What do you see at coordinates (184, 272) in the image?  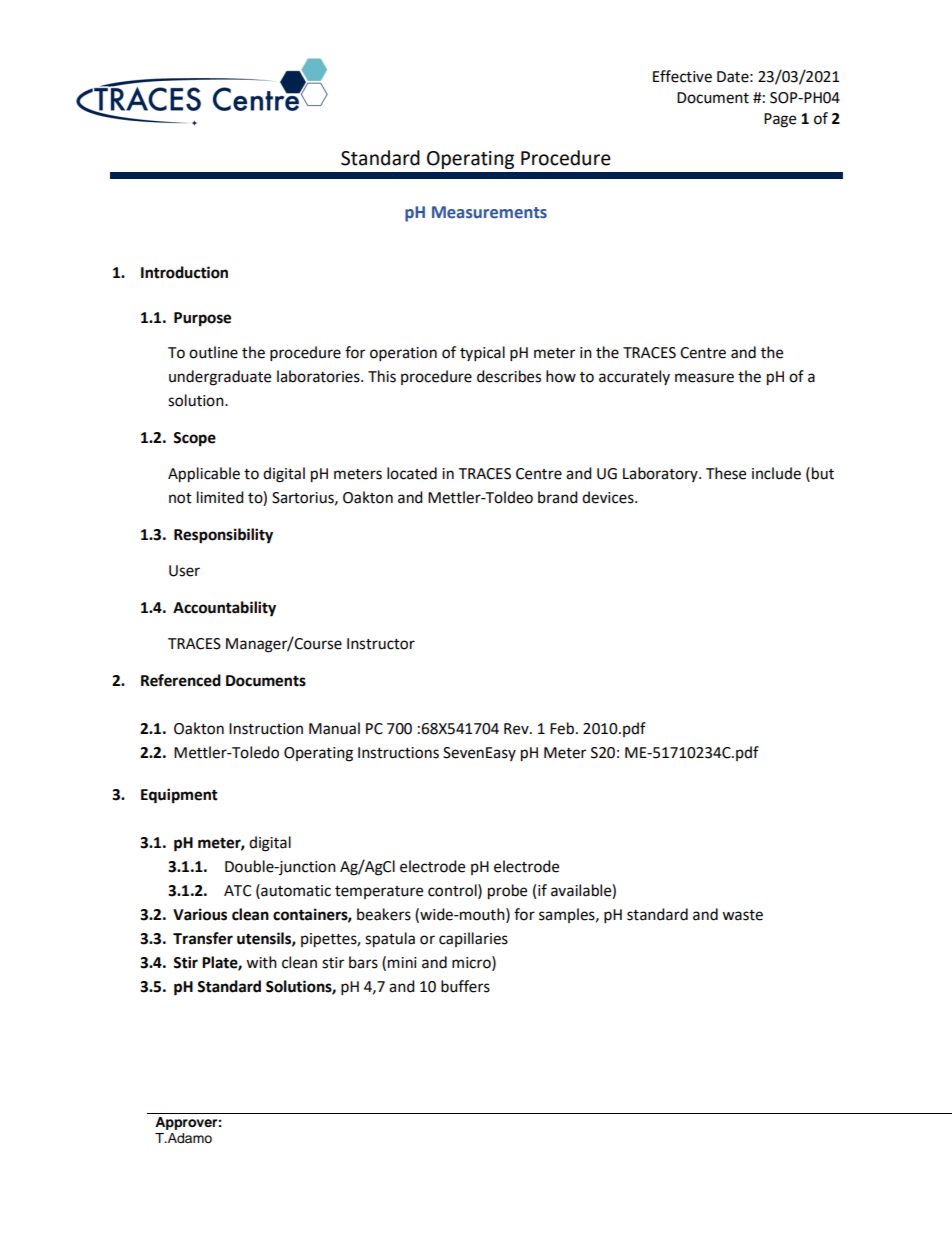 I see `Introduction` at bounding box center [184, 272].
